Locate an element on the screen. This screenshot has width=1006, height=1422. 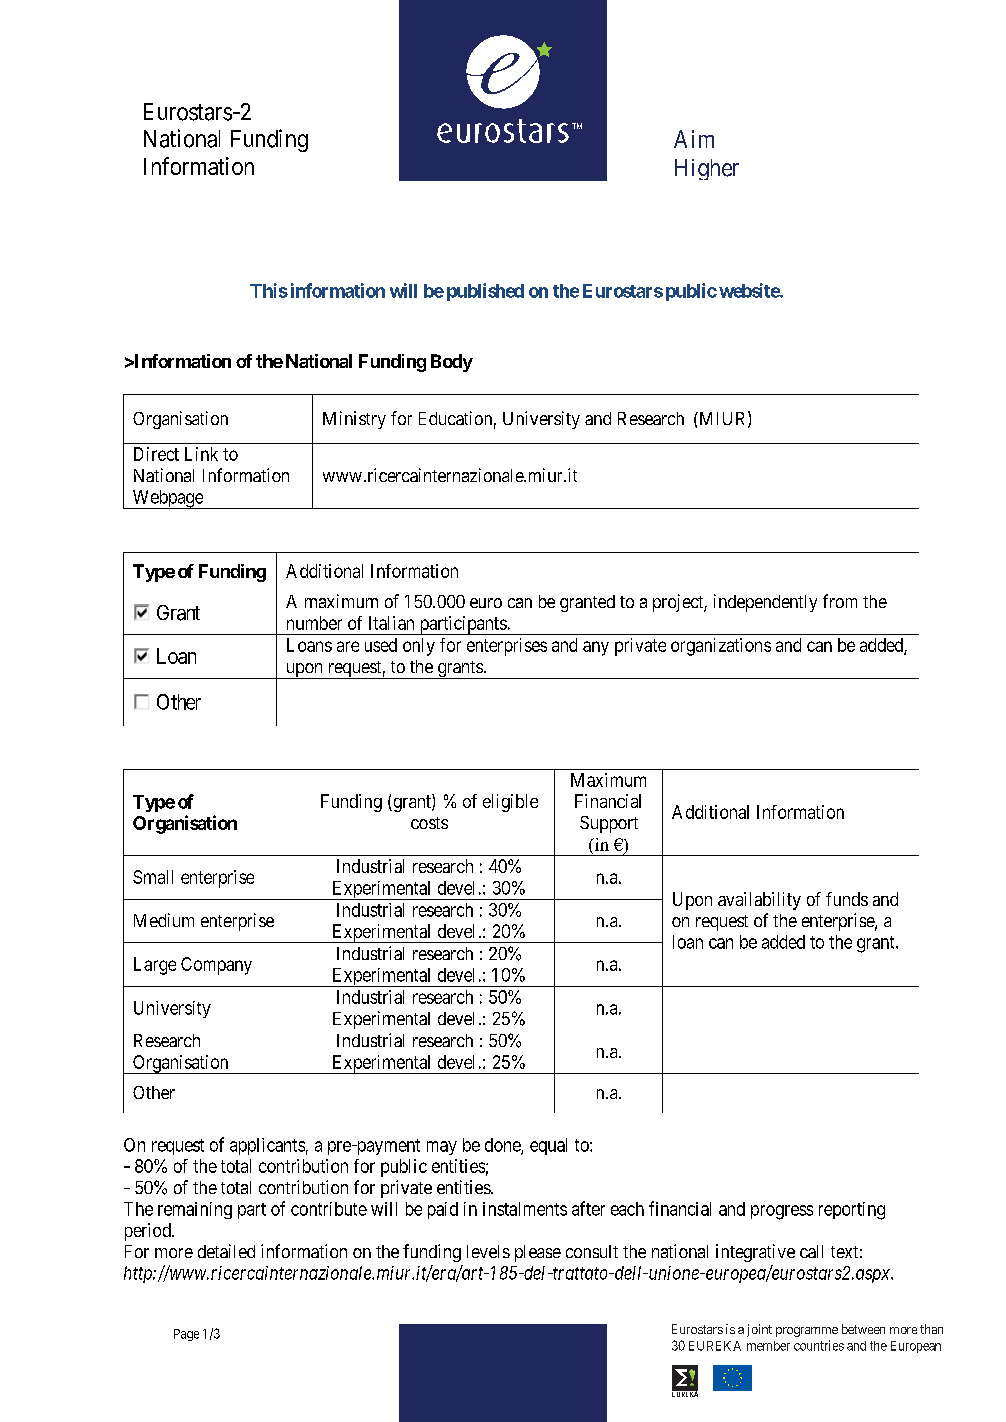
only is located at coordinates (419, 647).
